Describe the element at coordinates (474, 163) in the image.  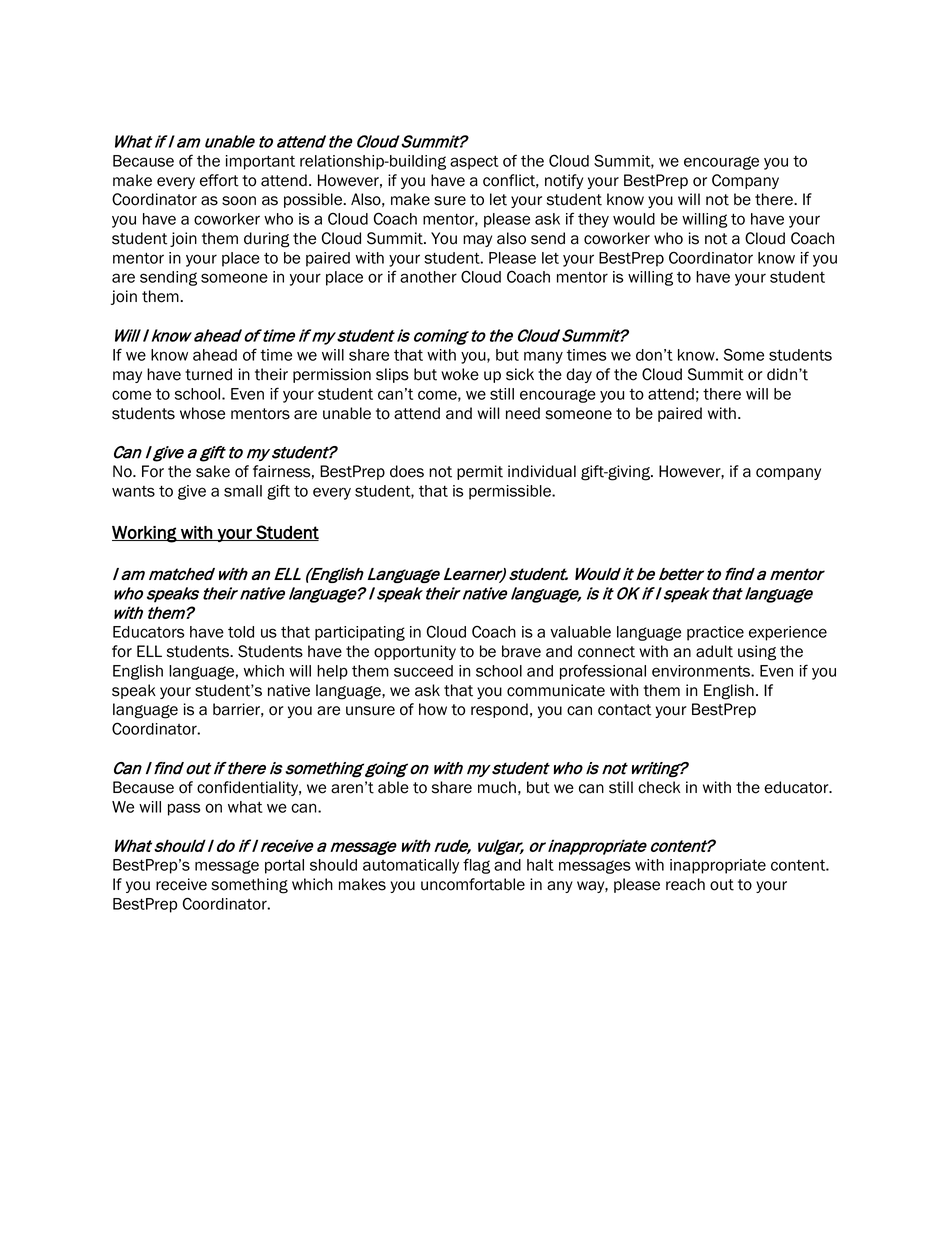
I see `aspect` at that location.
